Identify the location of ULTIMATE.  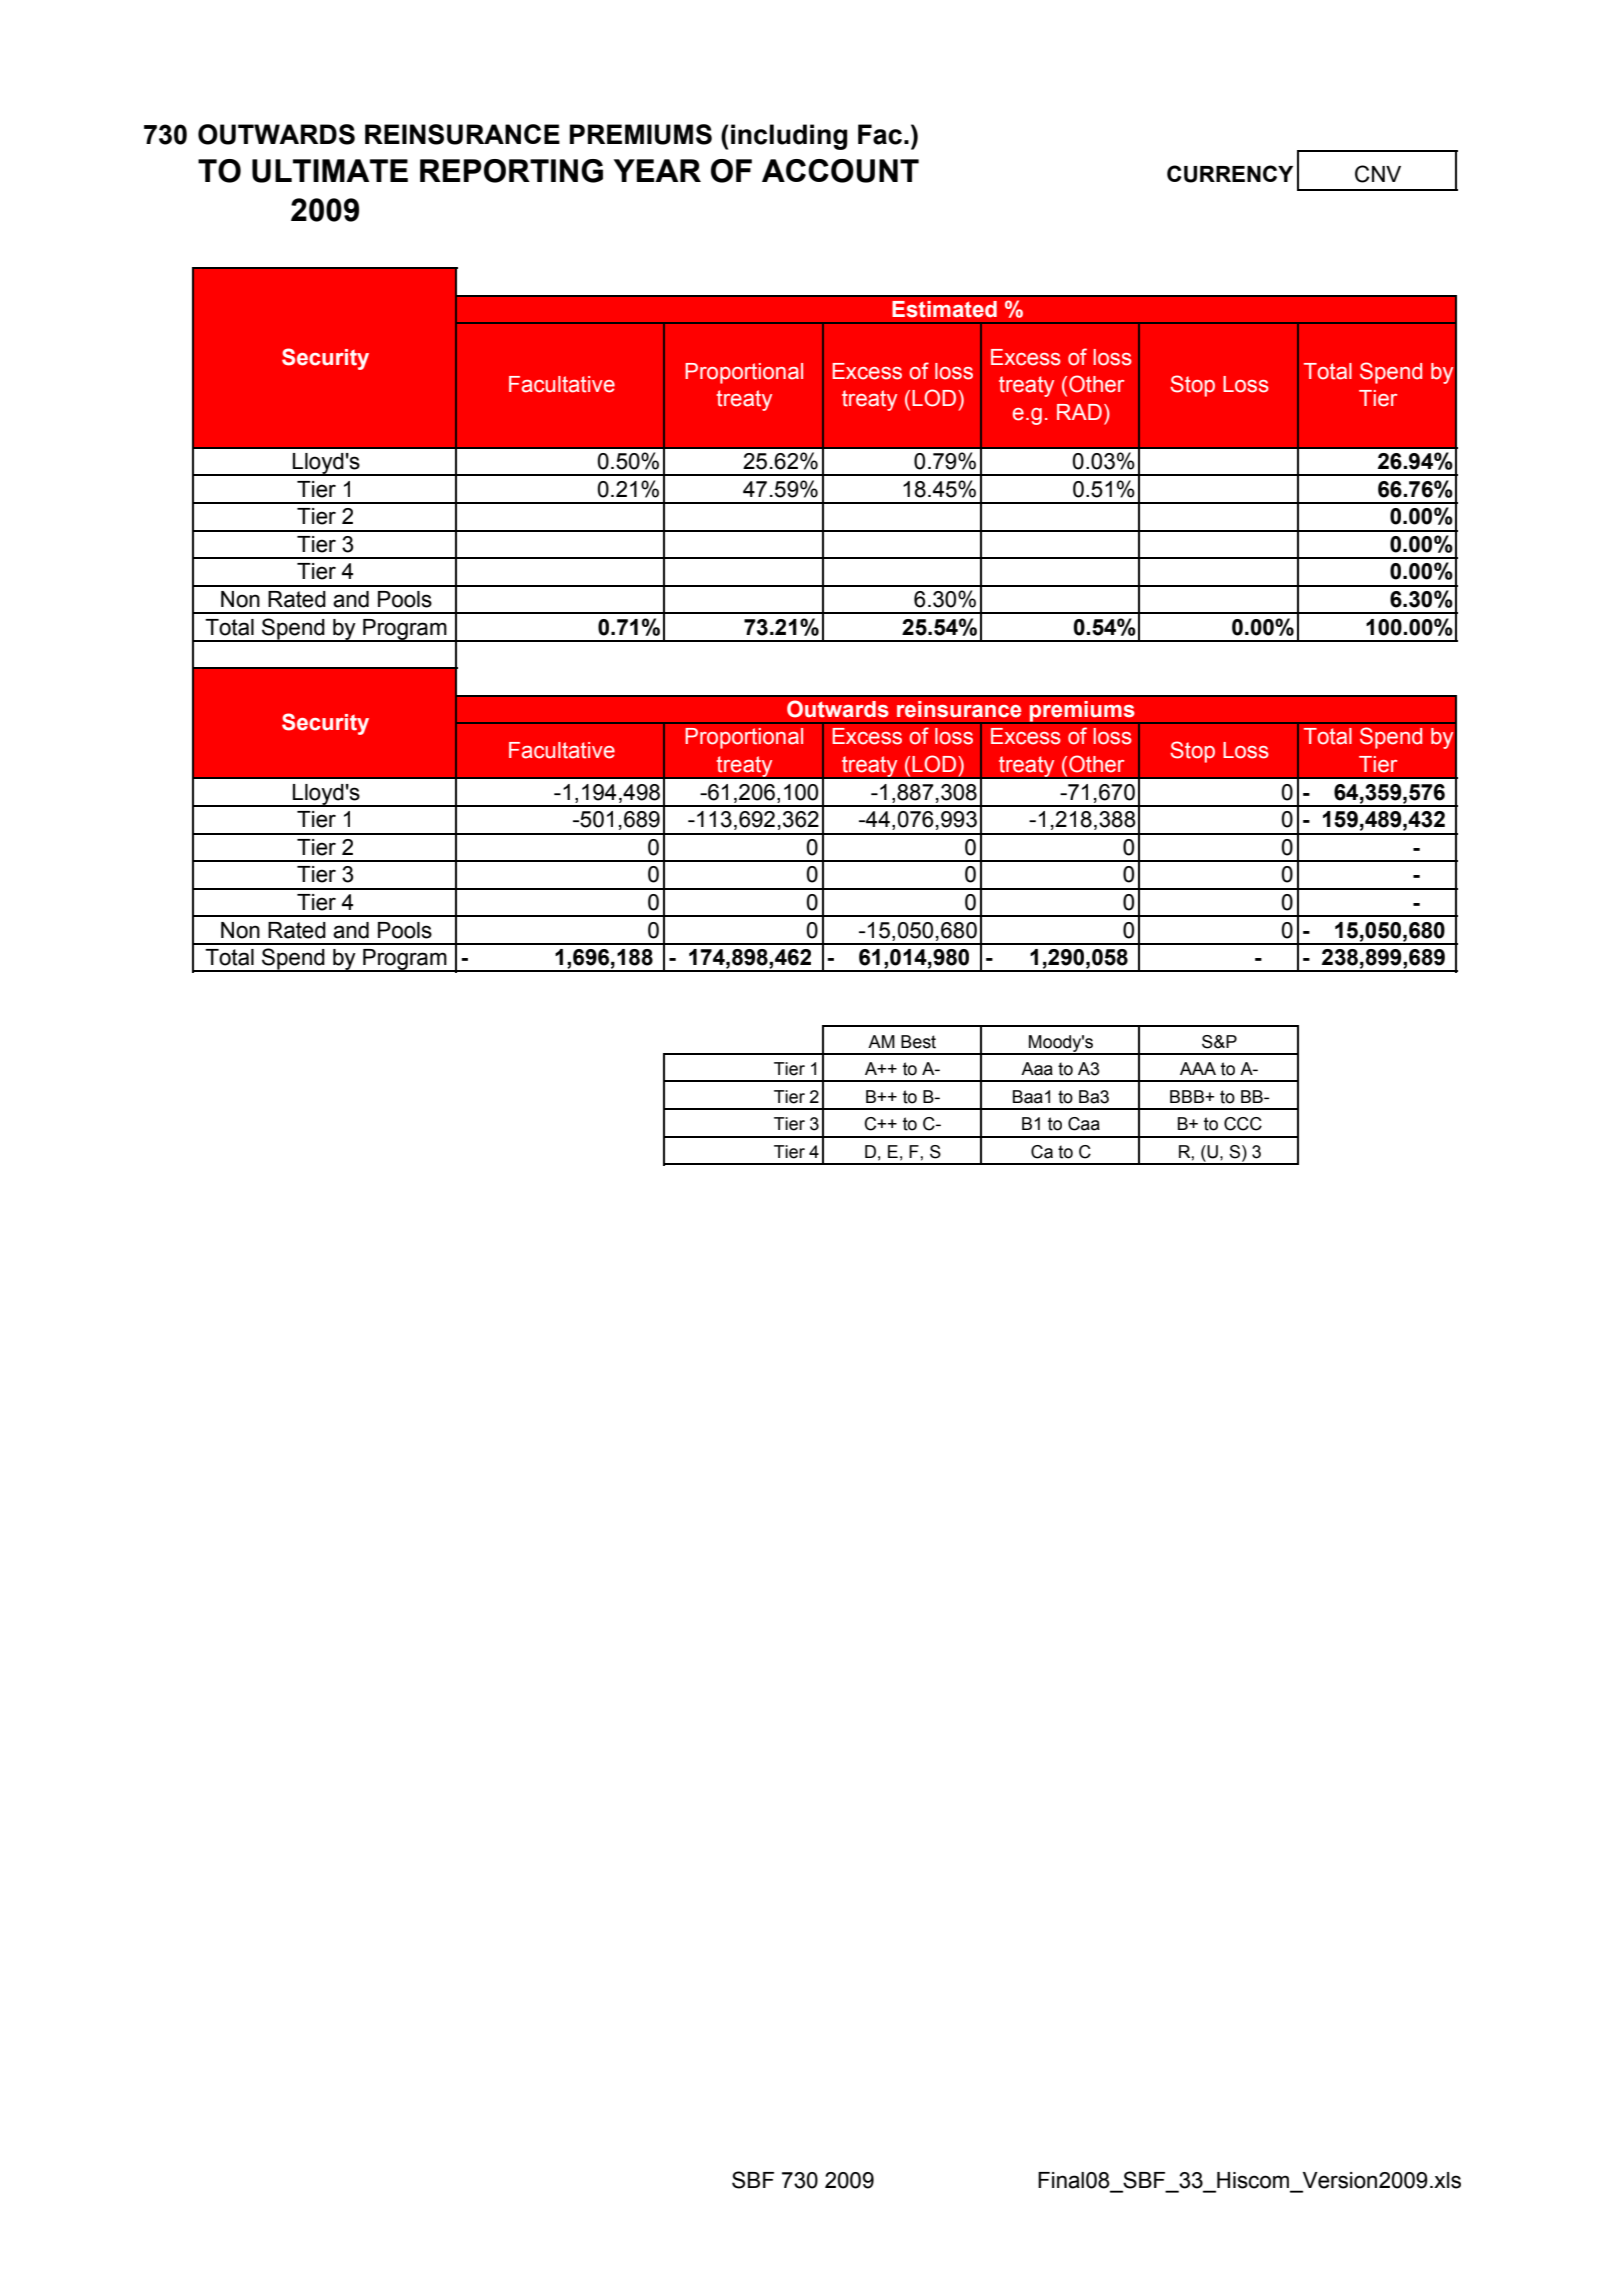
(330, 171).
